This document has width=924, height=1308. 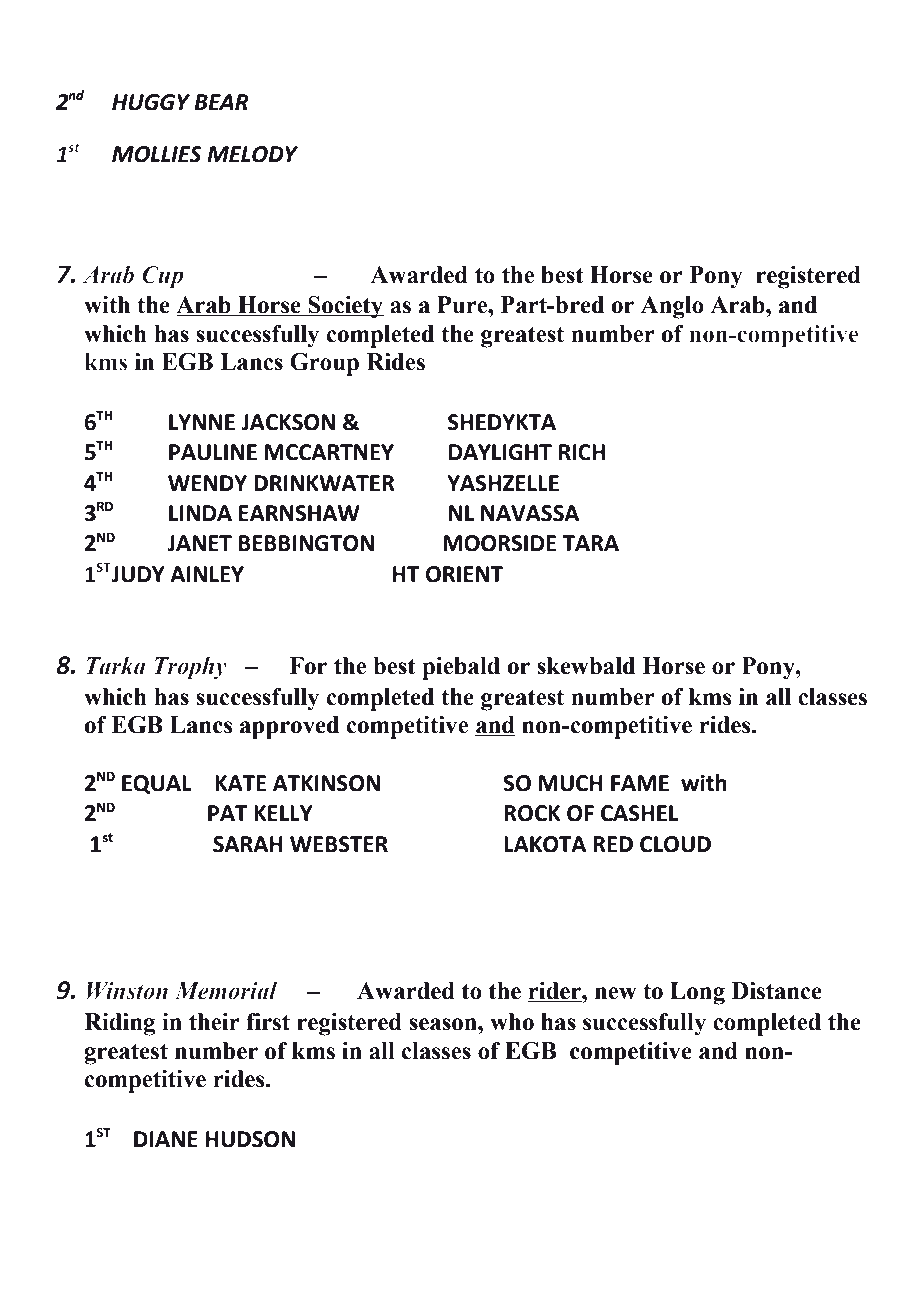 What do you see at coordinates (190, 668) in the document?
I see `Trophy` at bounding box center [190, 668].
